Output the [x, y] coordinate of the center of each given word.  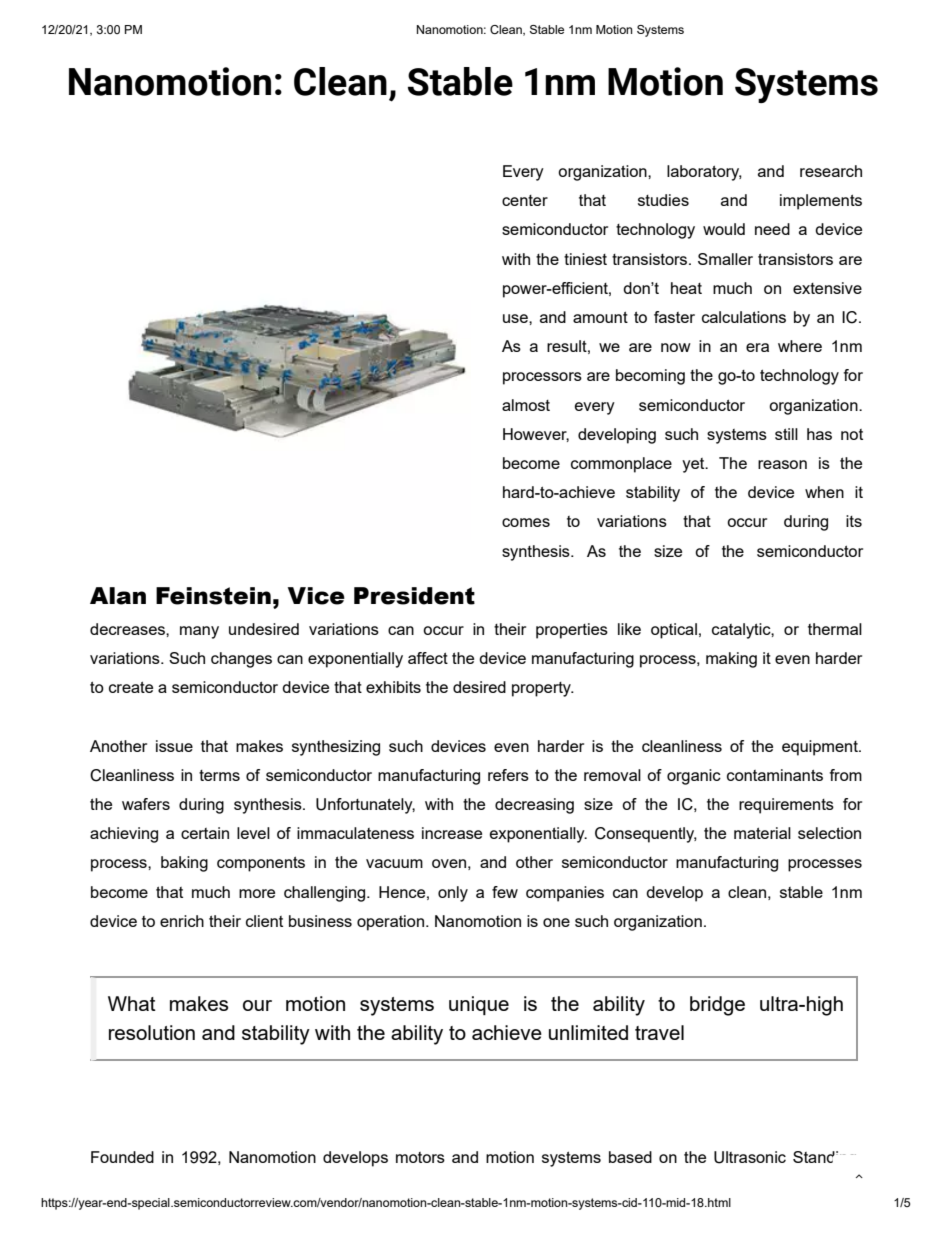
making [731, 660]
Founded [122, 1157]
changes [241, 660]
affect [428, 658]
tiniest [585, 259]
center [525, 200]
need [772, 229]
